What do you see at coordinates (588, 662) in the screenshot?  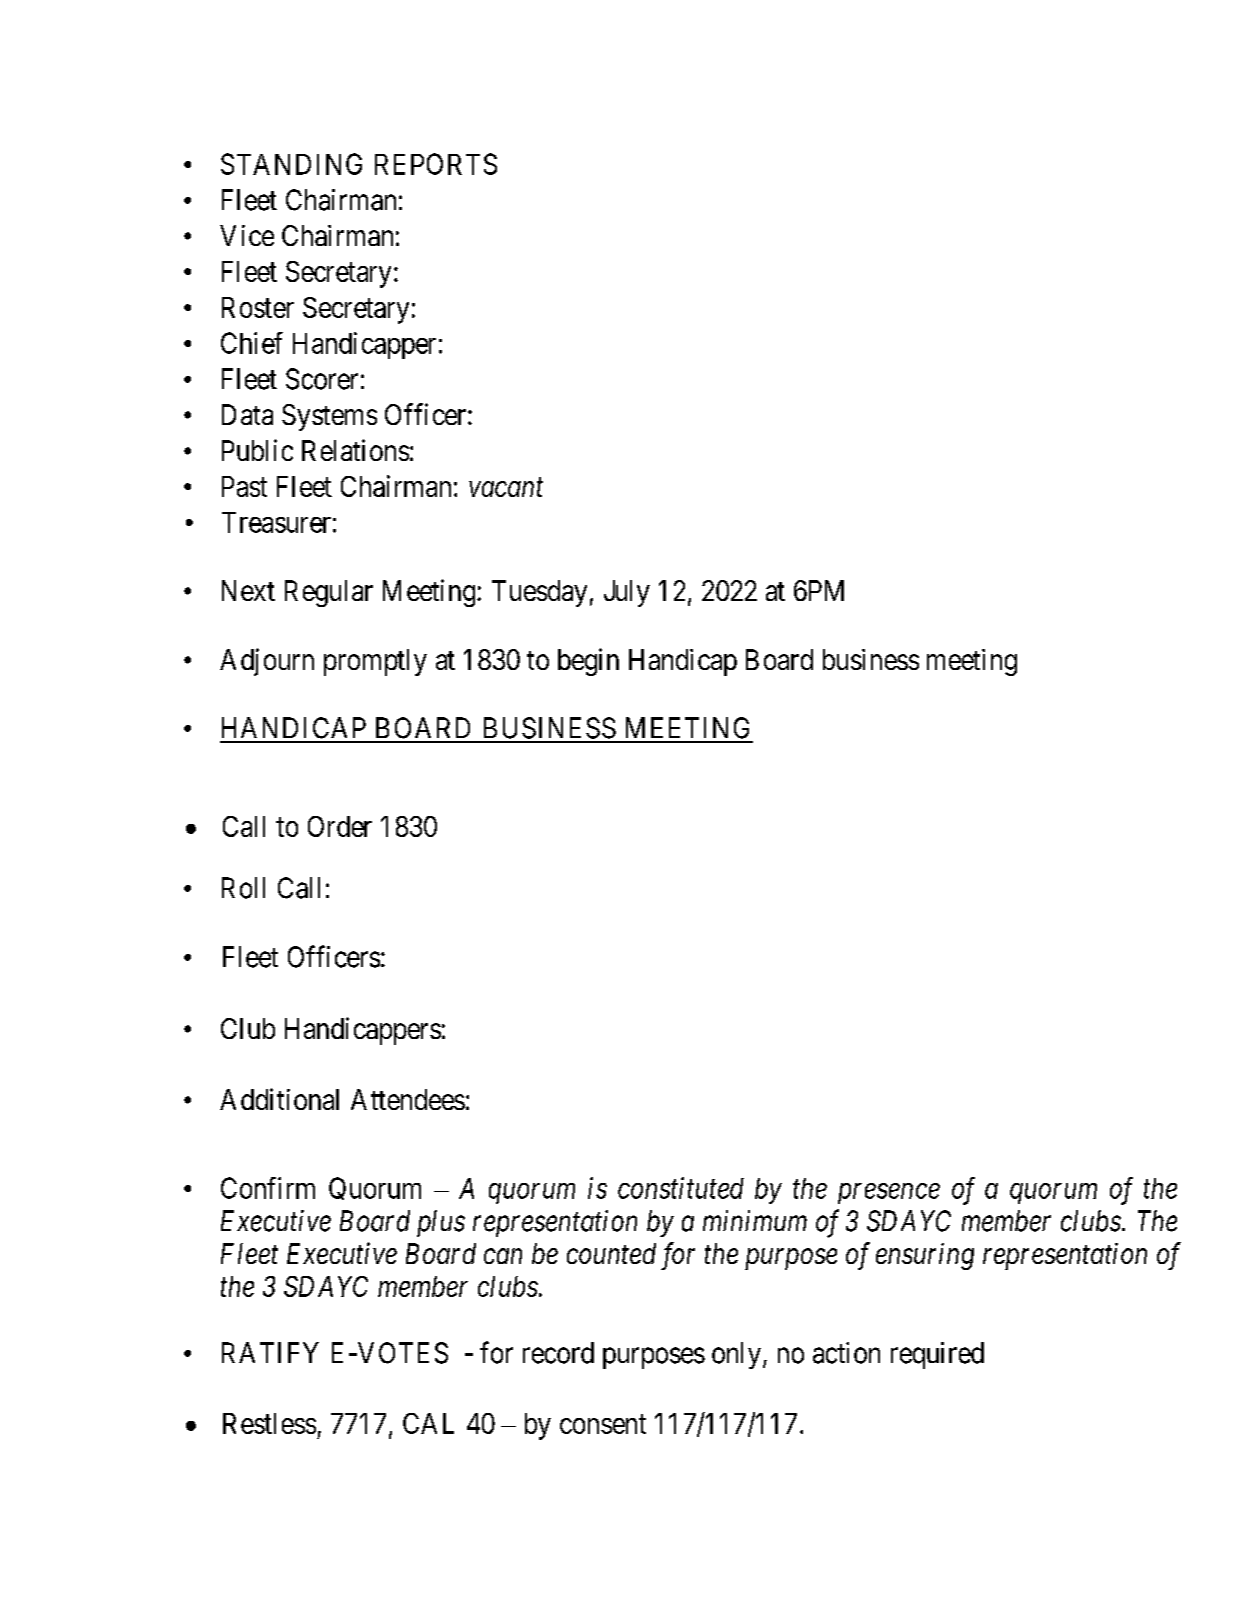 I see `begin` at bounding box center [588, 662].
